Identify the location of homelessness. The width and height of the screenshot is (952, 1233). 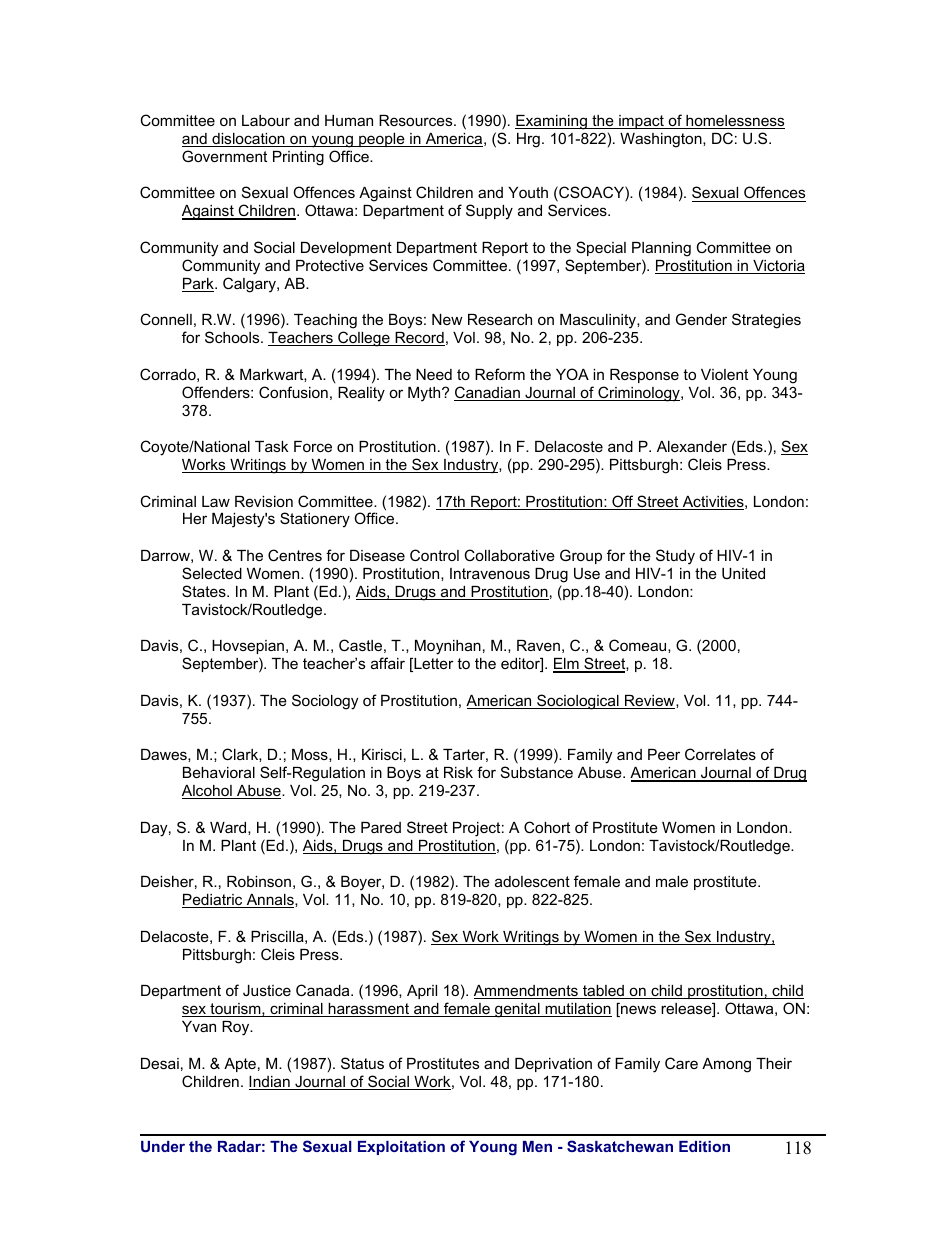
(734, 122).
